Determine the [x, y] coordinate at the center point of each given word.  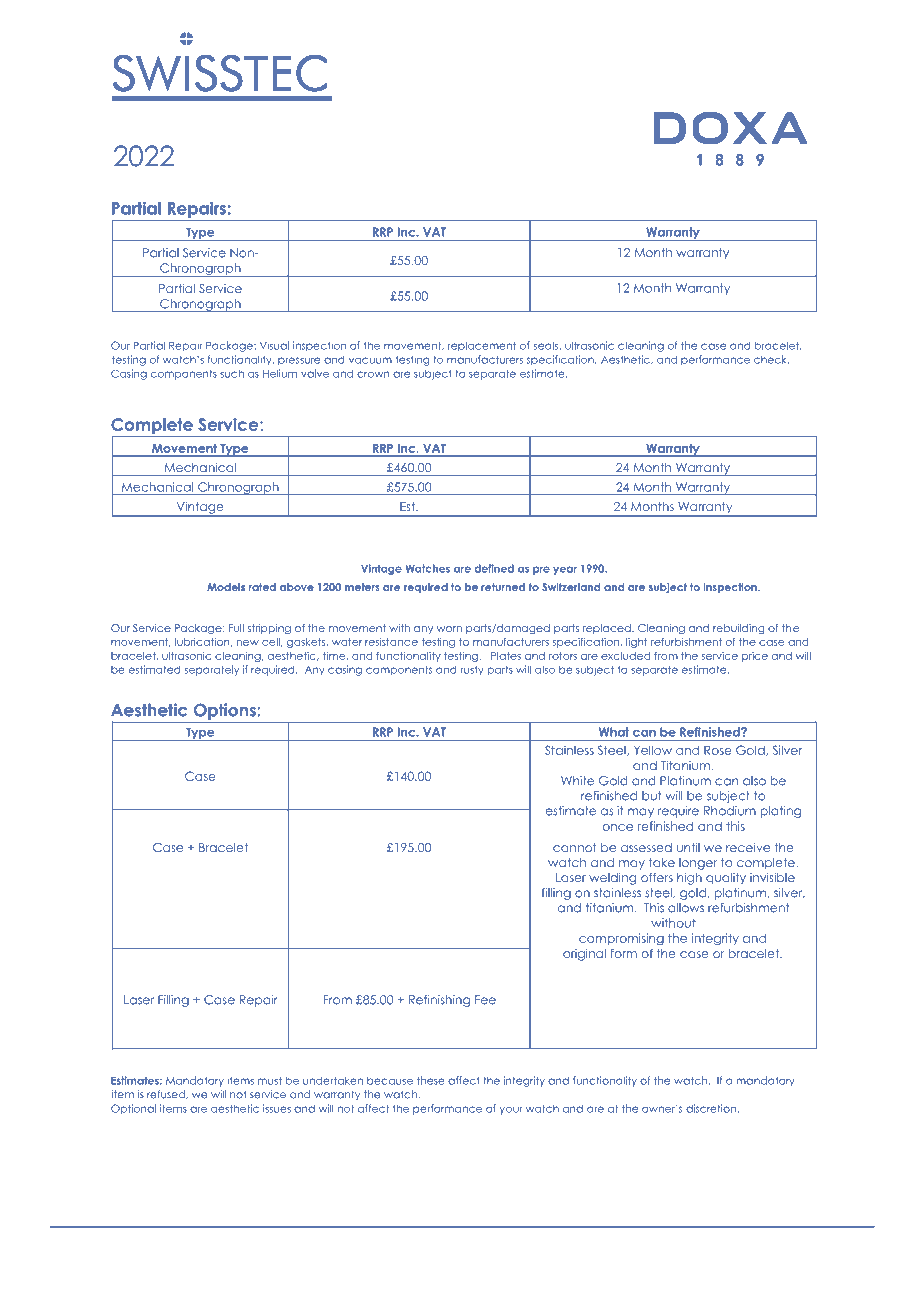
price [755, 657]
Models [226, 587]
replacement [482, 346]
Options [224, 712]
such [232, 373]
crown [373, 374]
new [248, 643]
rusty [472, 670]
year [565, 570]
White [577, 781]
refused [167, 1094]
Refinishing [439, 1001]
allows [686, 908]
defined [494, 568]
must [270, 1080]
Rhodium [730, 811]
